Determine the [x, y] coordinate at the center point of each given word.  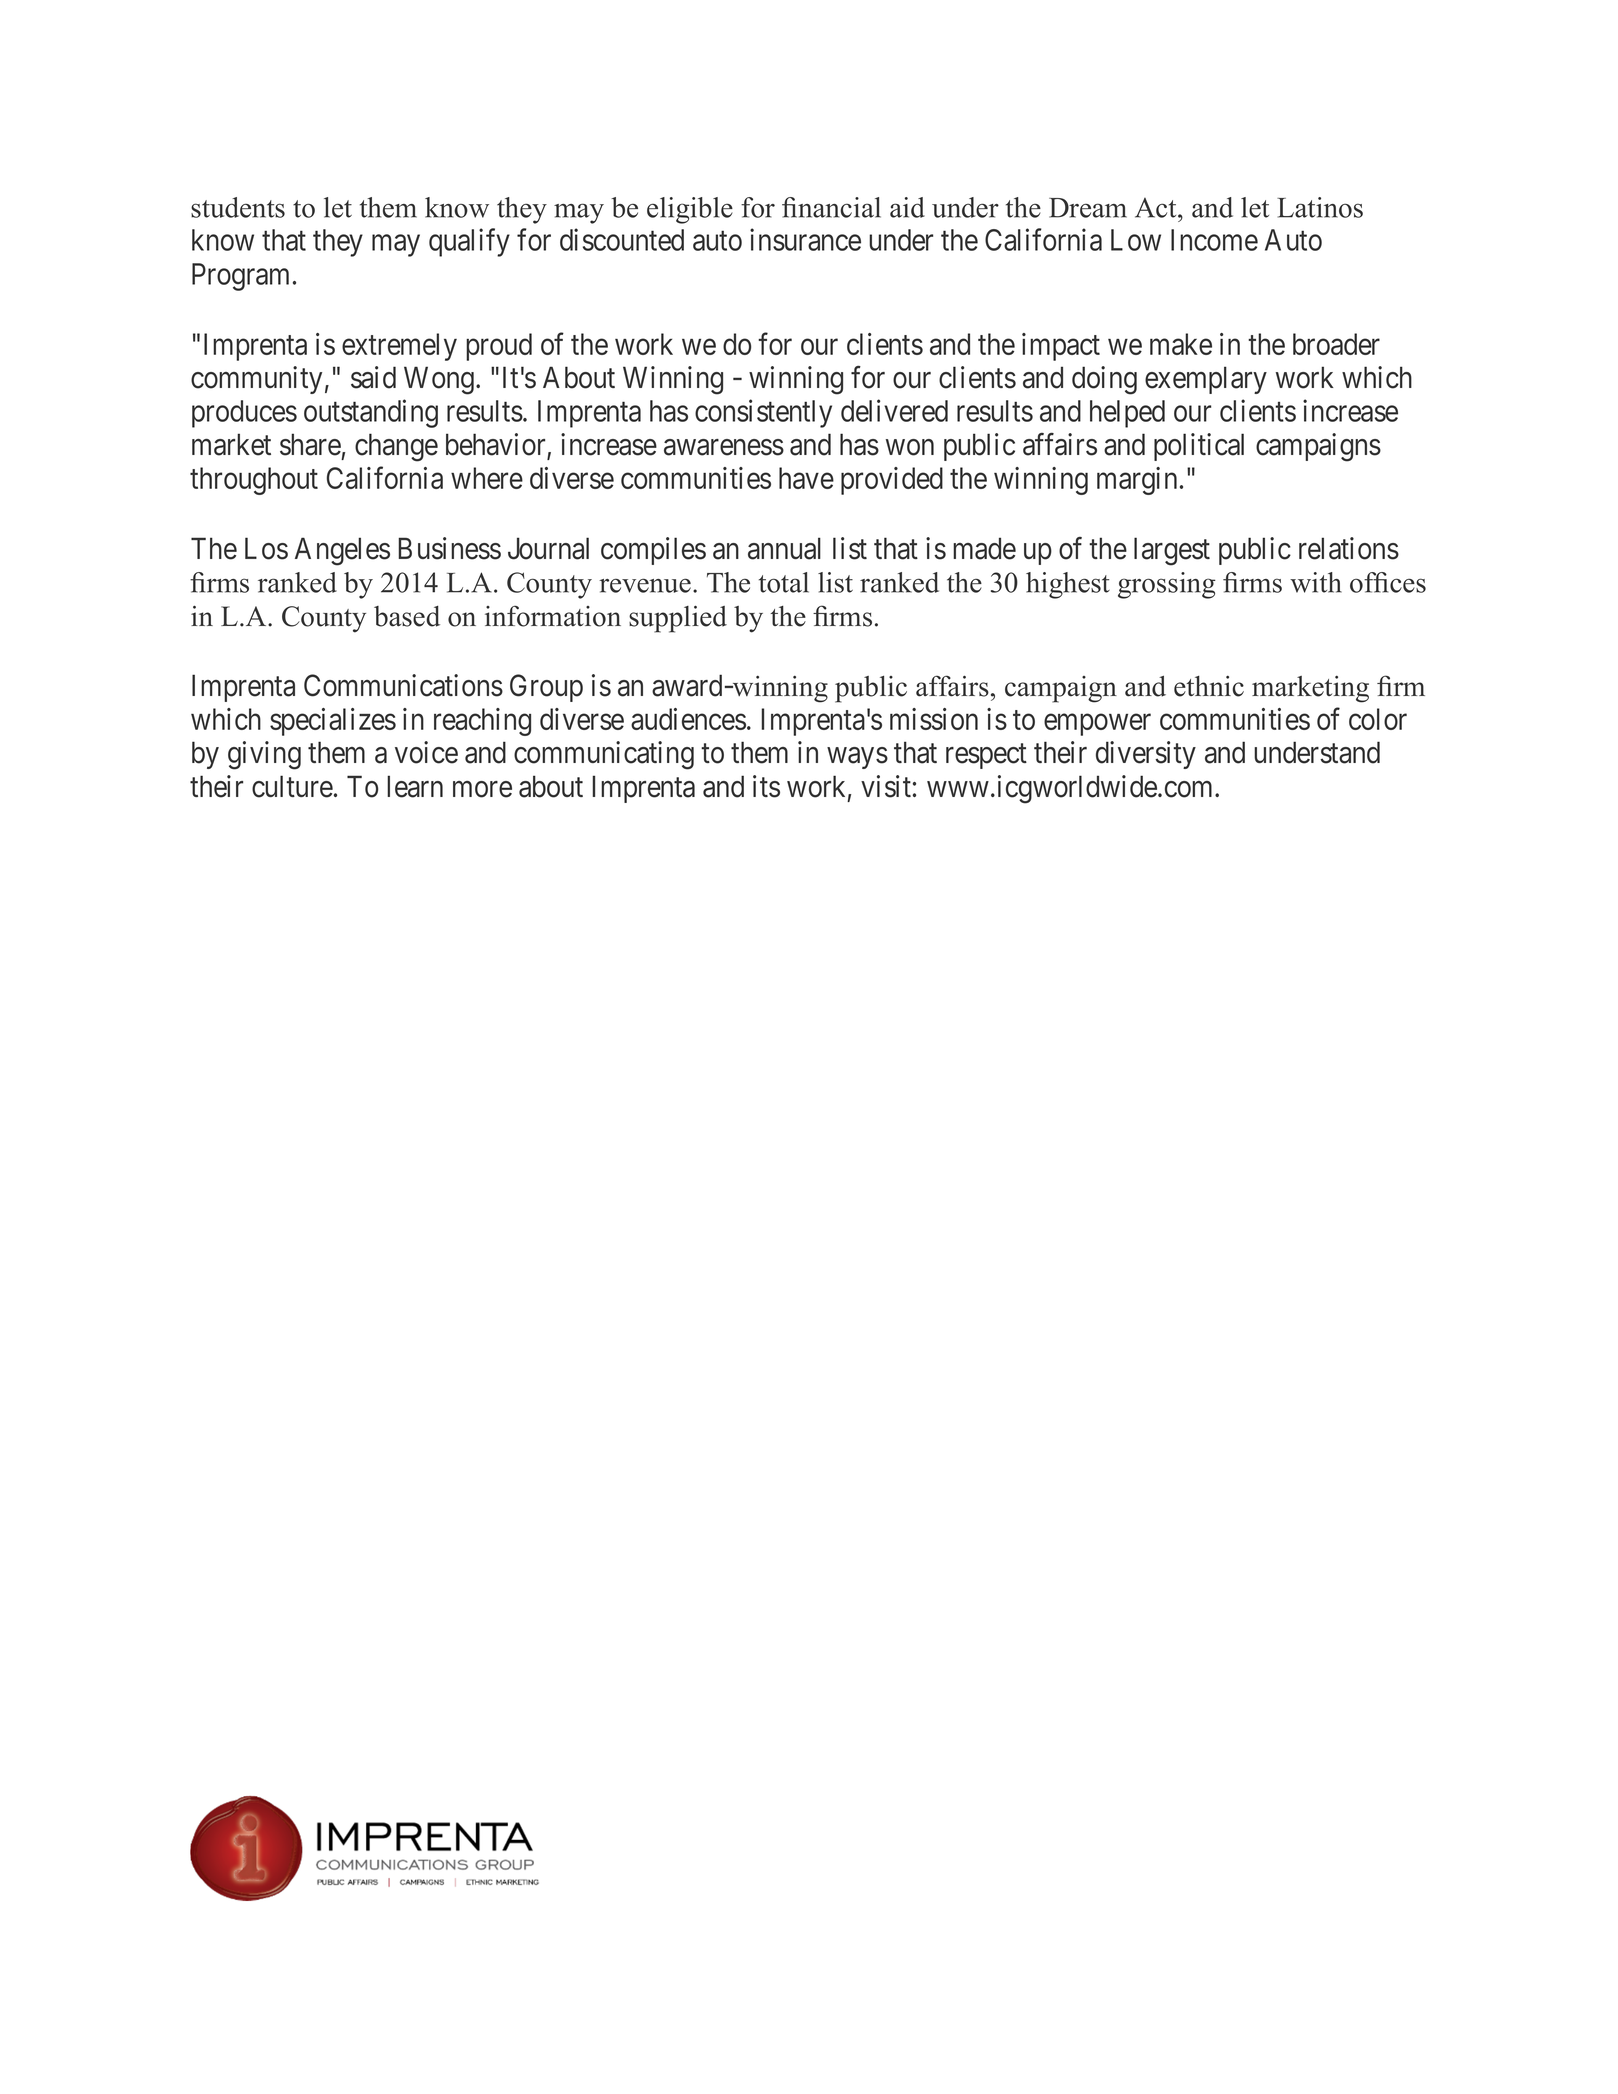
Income [1214, 240]
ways [857, 758]
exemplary [1206, 380]
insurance [805, 239]
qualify [469, 242]
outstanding [371, 413]
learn [415, 786]
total [784, 582]
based [407, 616]
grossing [1167, 585]
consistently [763, 413]
